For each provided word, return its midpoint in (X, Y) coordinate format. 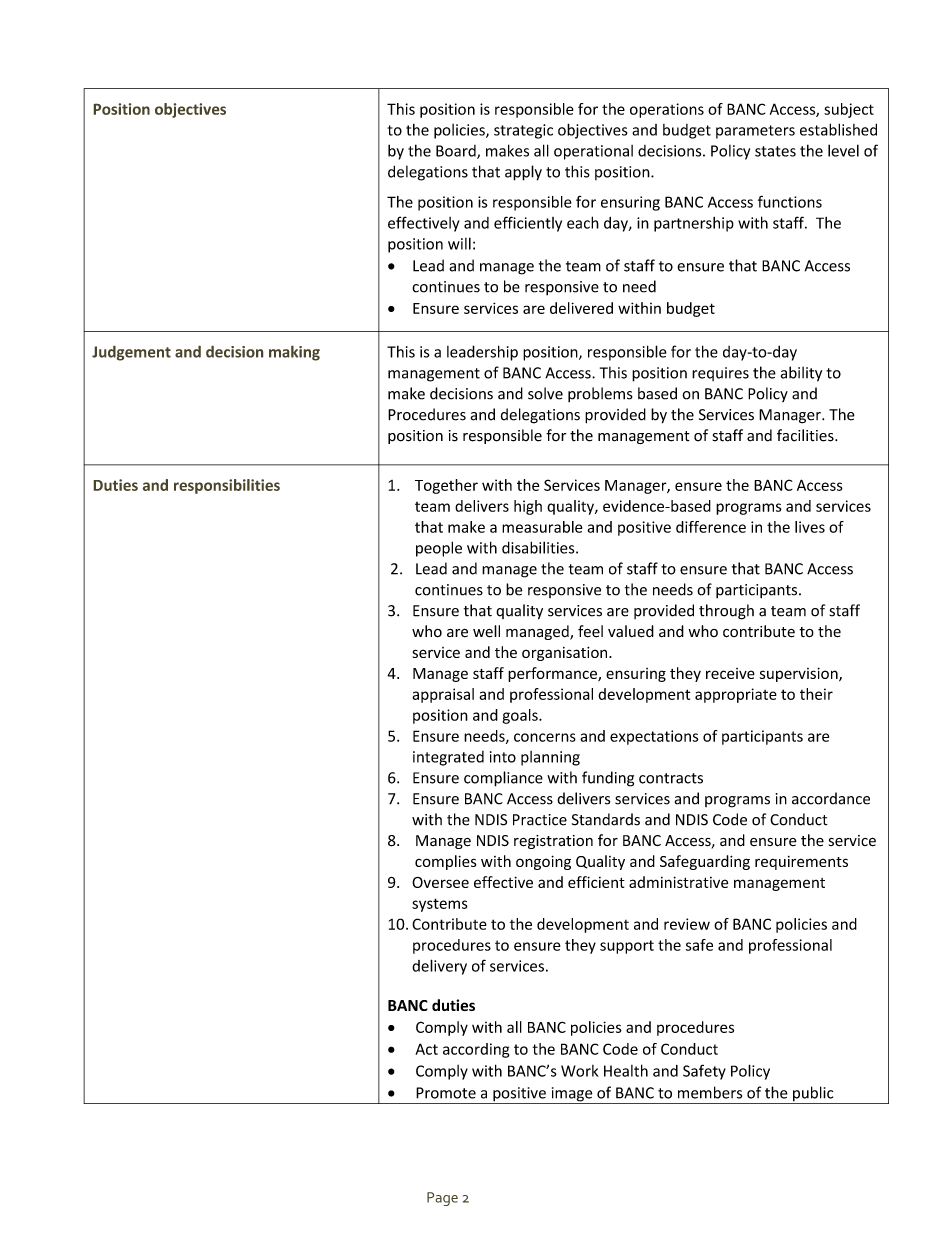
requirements (801, 863)
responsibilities (227, 486)
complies (446, 862)
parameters (755, 132)
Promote (446, 1093)
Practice (540, 820)
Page (442, 1199)
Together (446, 486)
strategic (523, 131)
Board (457, 152)
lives (810, 527)
